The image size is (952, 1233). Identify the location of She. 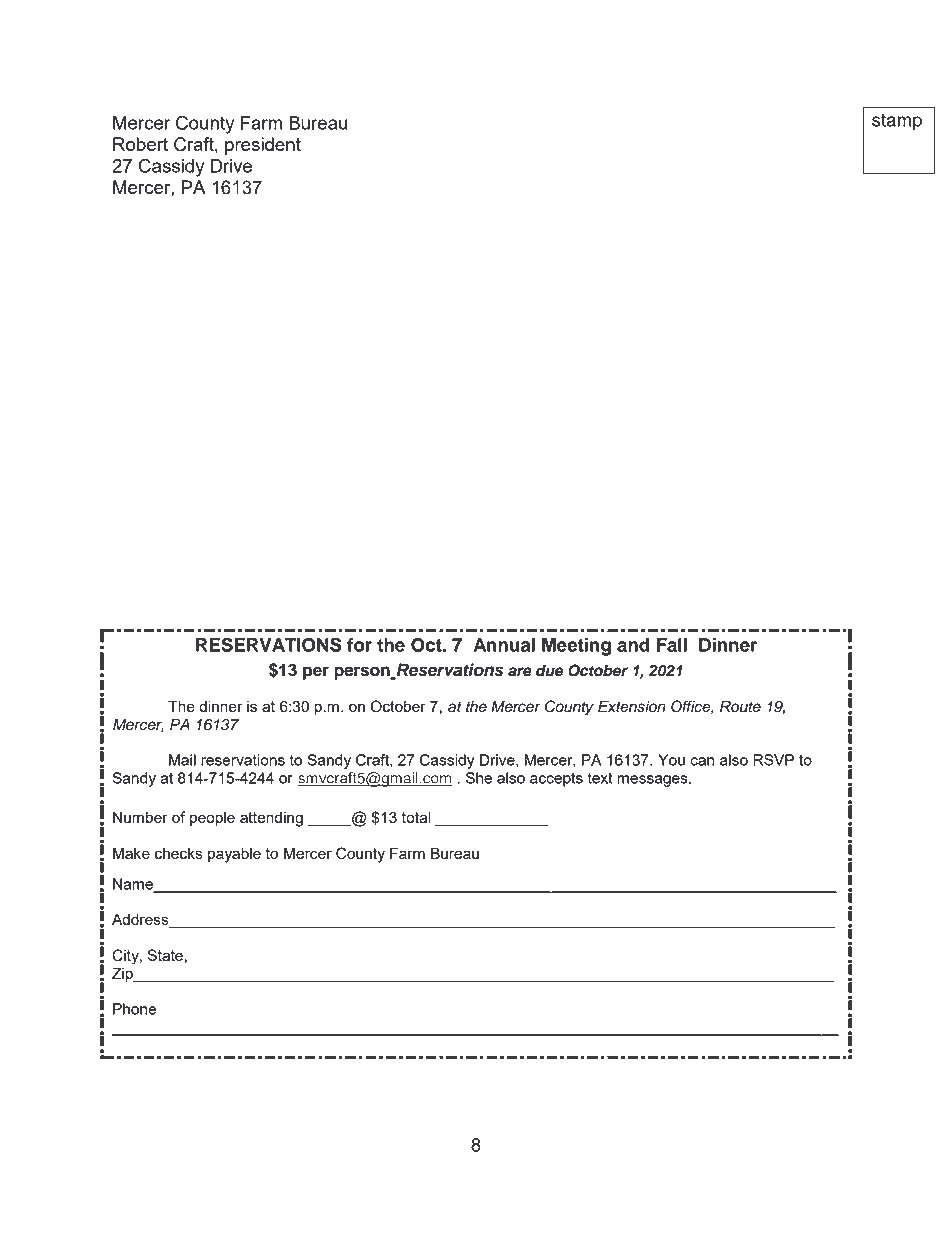
(479, 778).
